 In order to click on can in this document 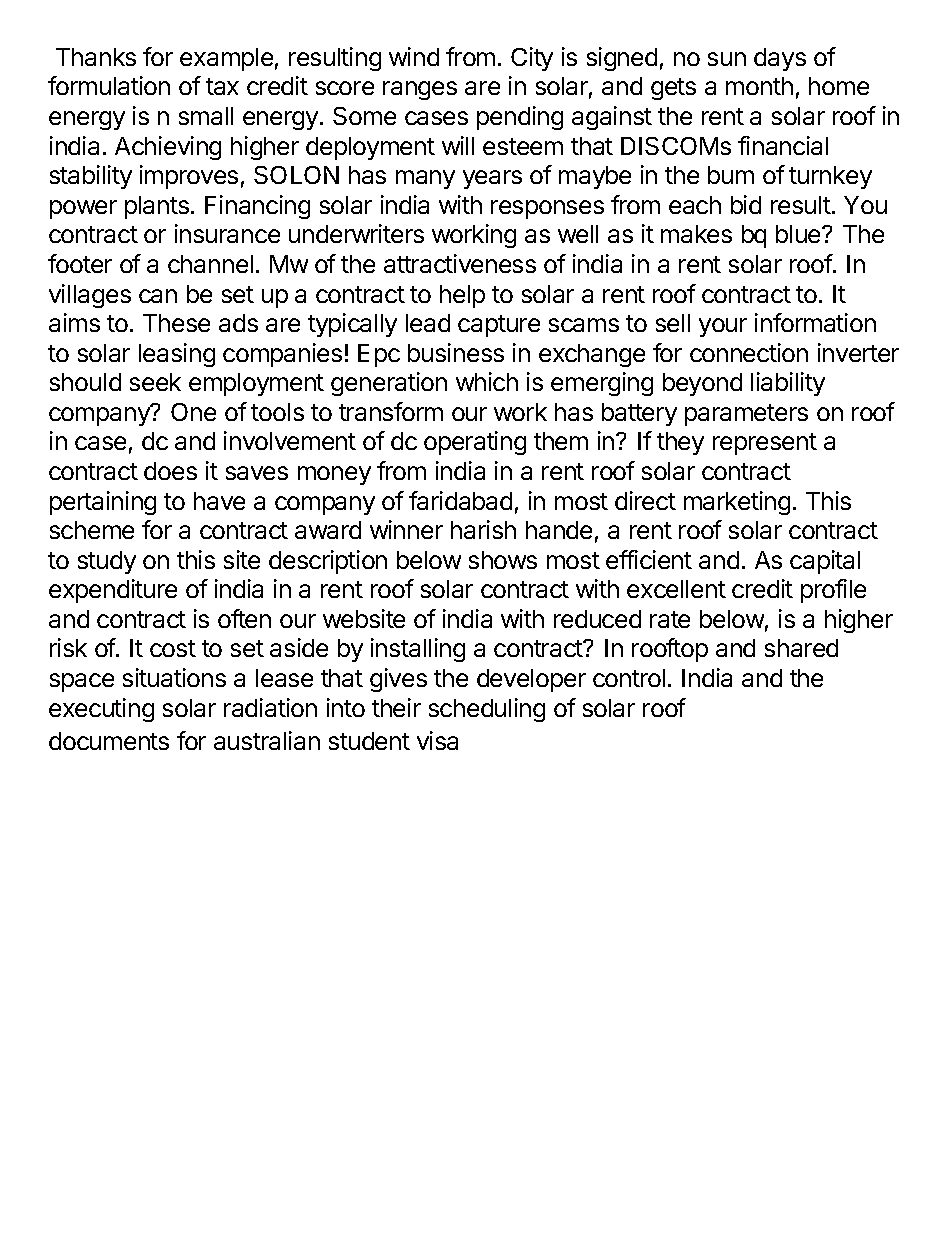, I will do `click(158, 296)`.
